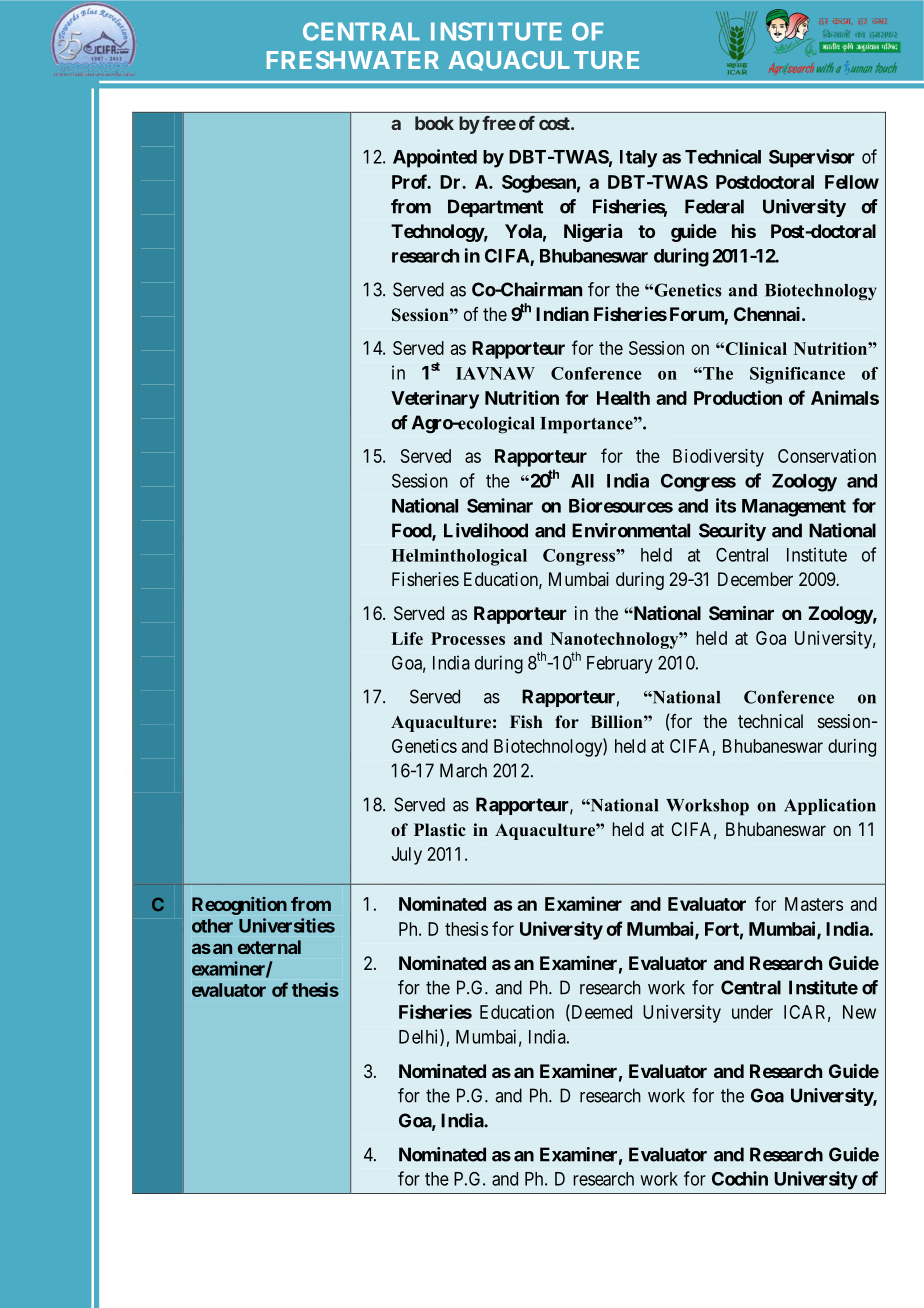  I want to click on under, so click(752, 1012).
